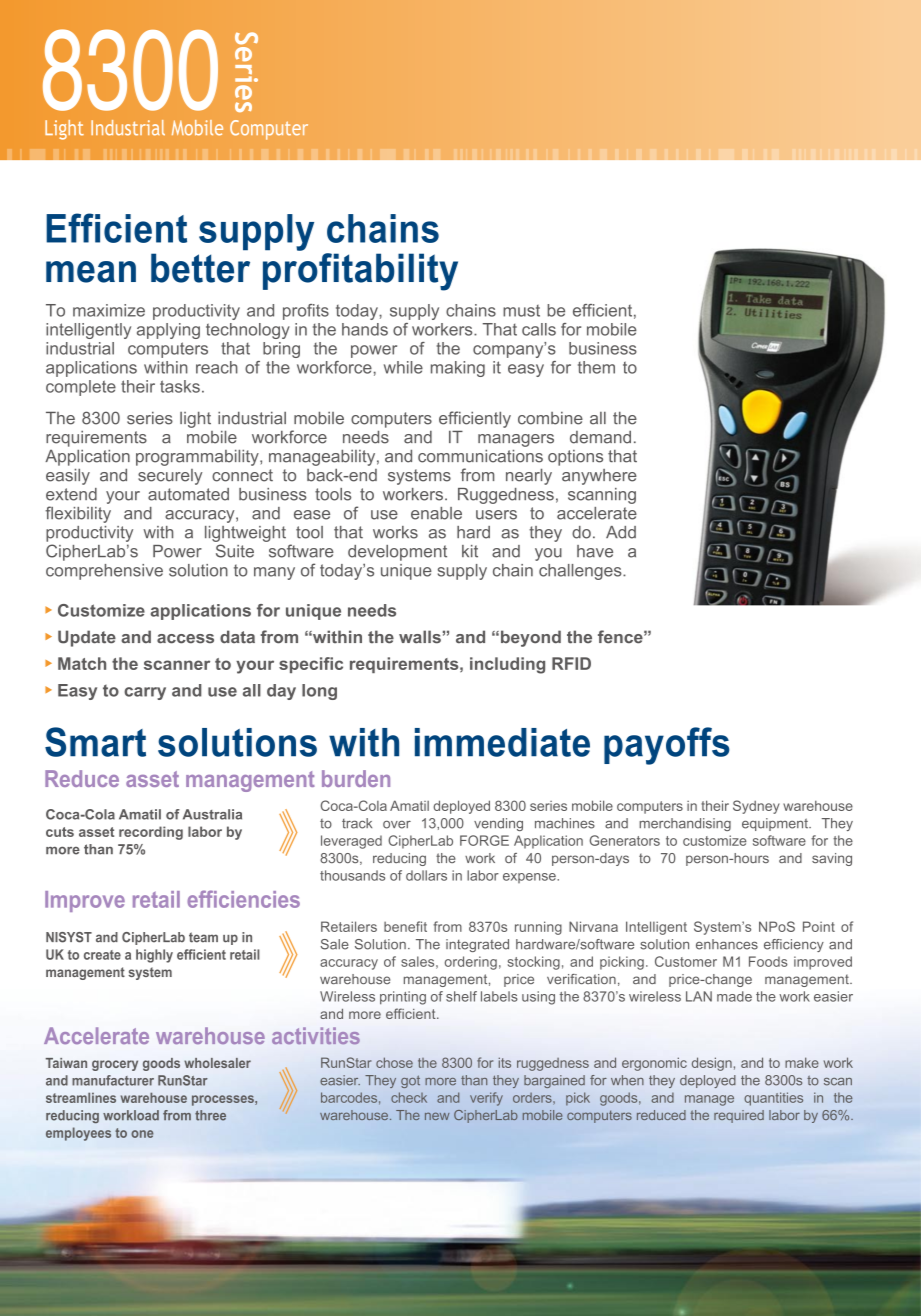 The width and height of the image is (921, 1316). What do you see at coordinates (142, 1134) in the image?
I see `one` at bounding box center [142, 1134].
